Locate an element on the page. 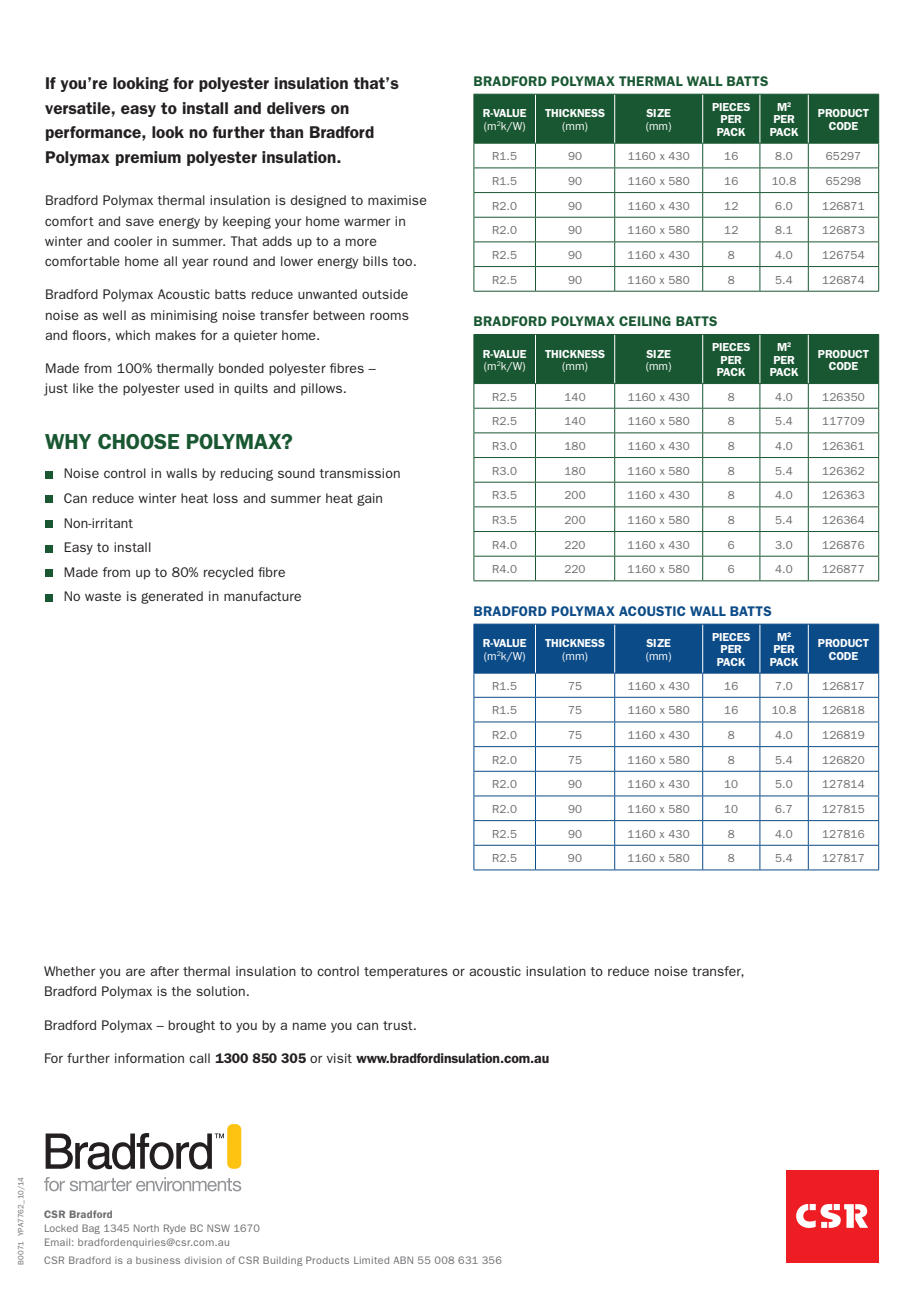  are is located at coordinates (135, 972).
